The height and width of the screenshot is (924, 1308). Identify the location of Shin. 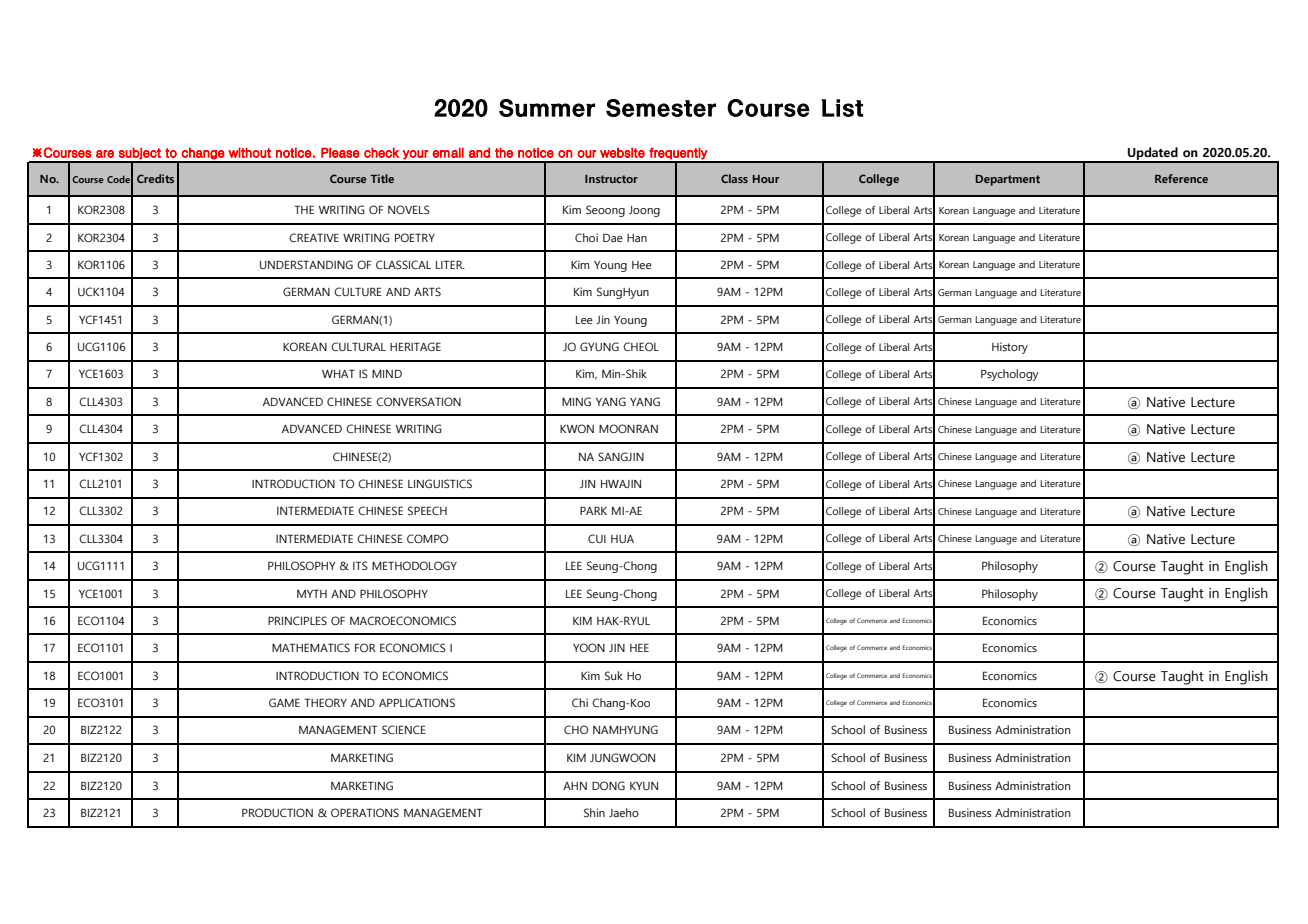
(594, 812).
